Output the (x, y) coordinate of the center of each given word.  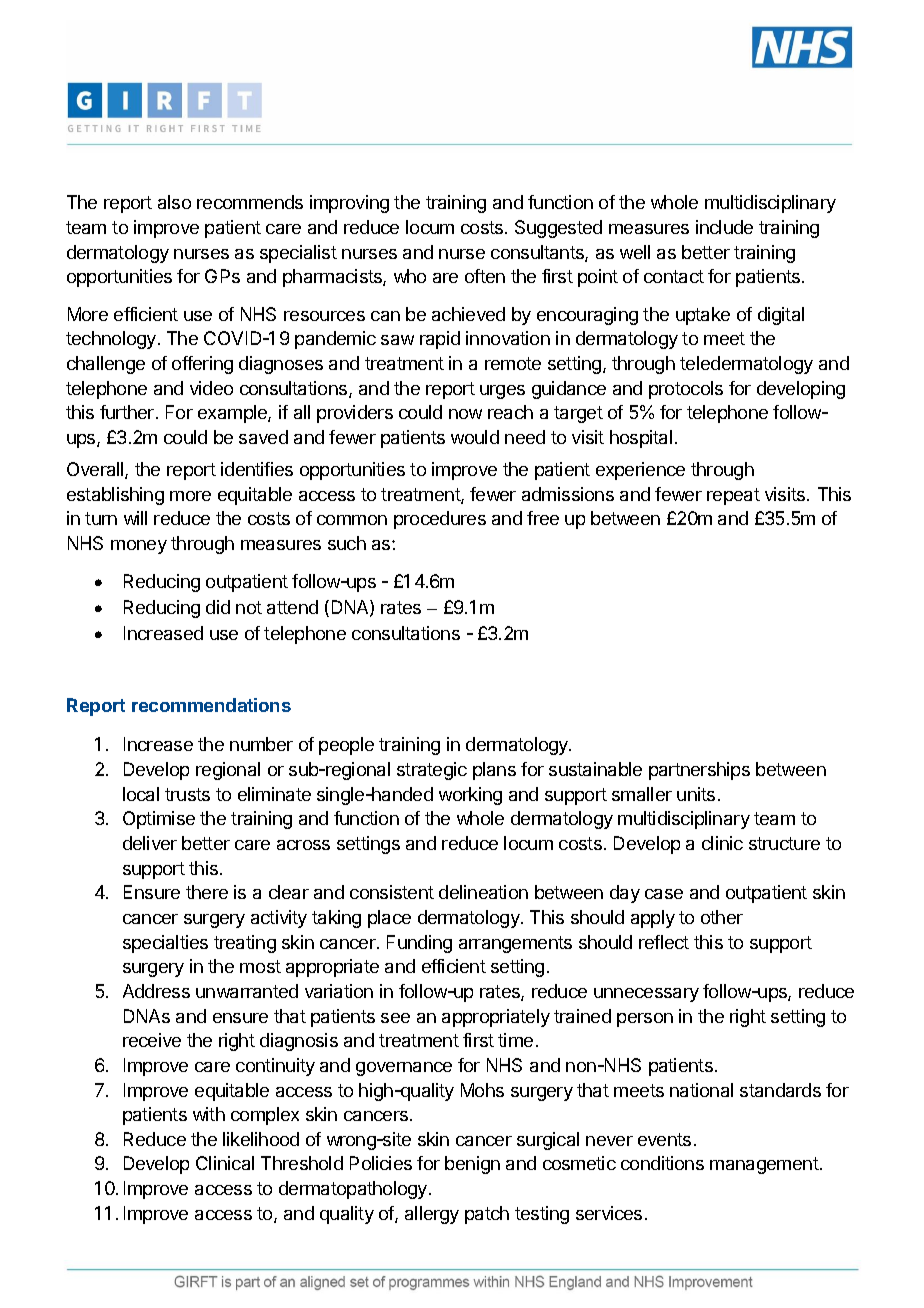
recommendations (211, 705)
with (209, 1114)
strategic (432, 771)
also (174, 202)
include (724, 227)
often (485, 276)
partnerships (699, 771)
